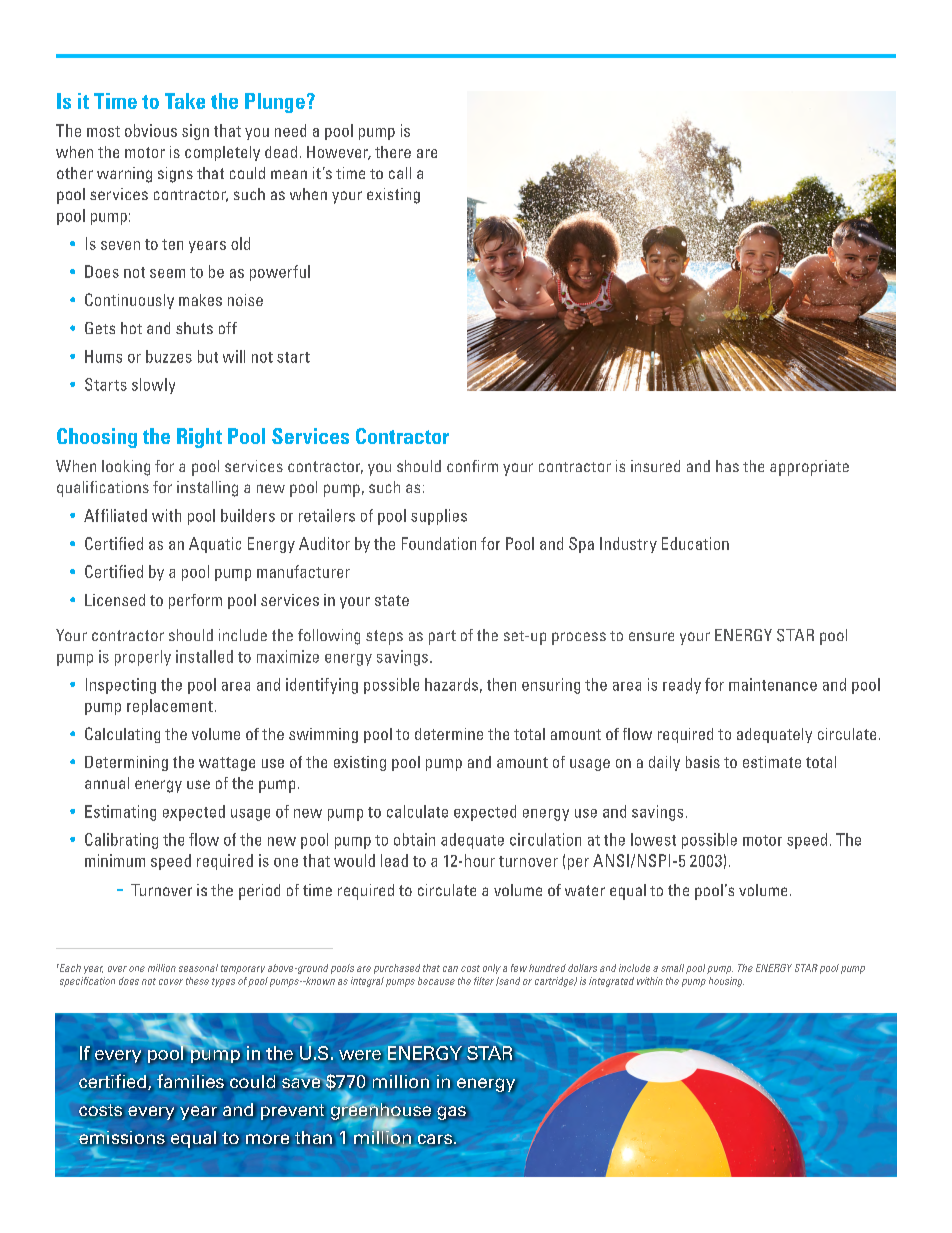  Describe the element at coordinates (726, 982) in the document. I see `housing` at that location.
